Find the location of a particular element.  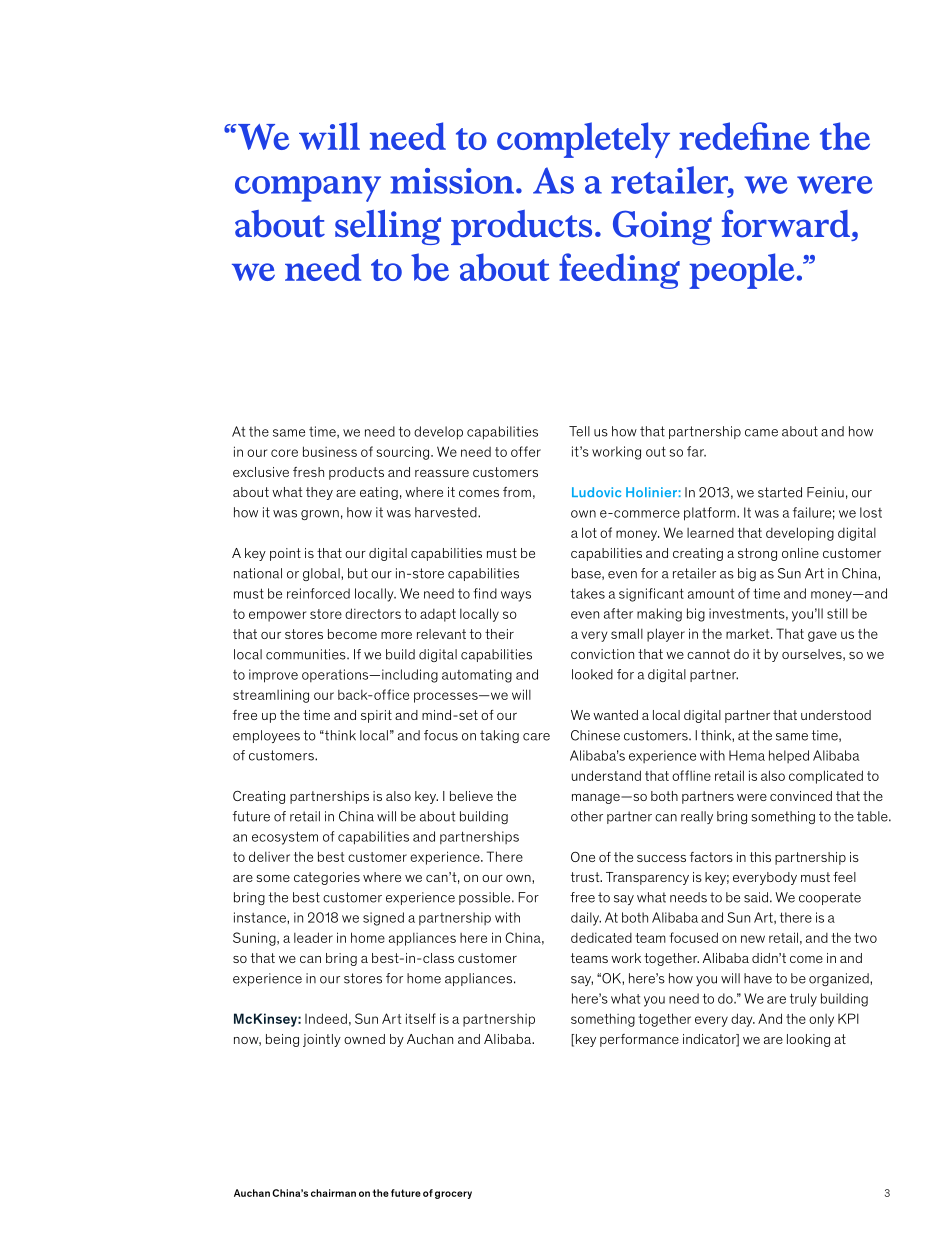

selling is located at coordinates (388, 227).
